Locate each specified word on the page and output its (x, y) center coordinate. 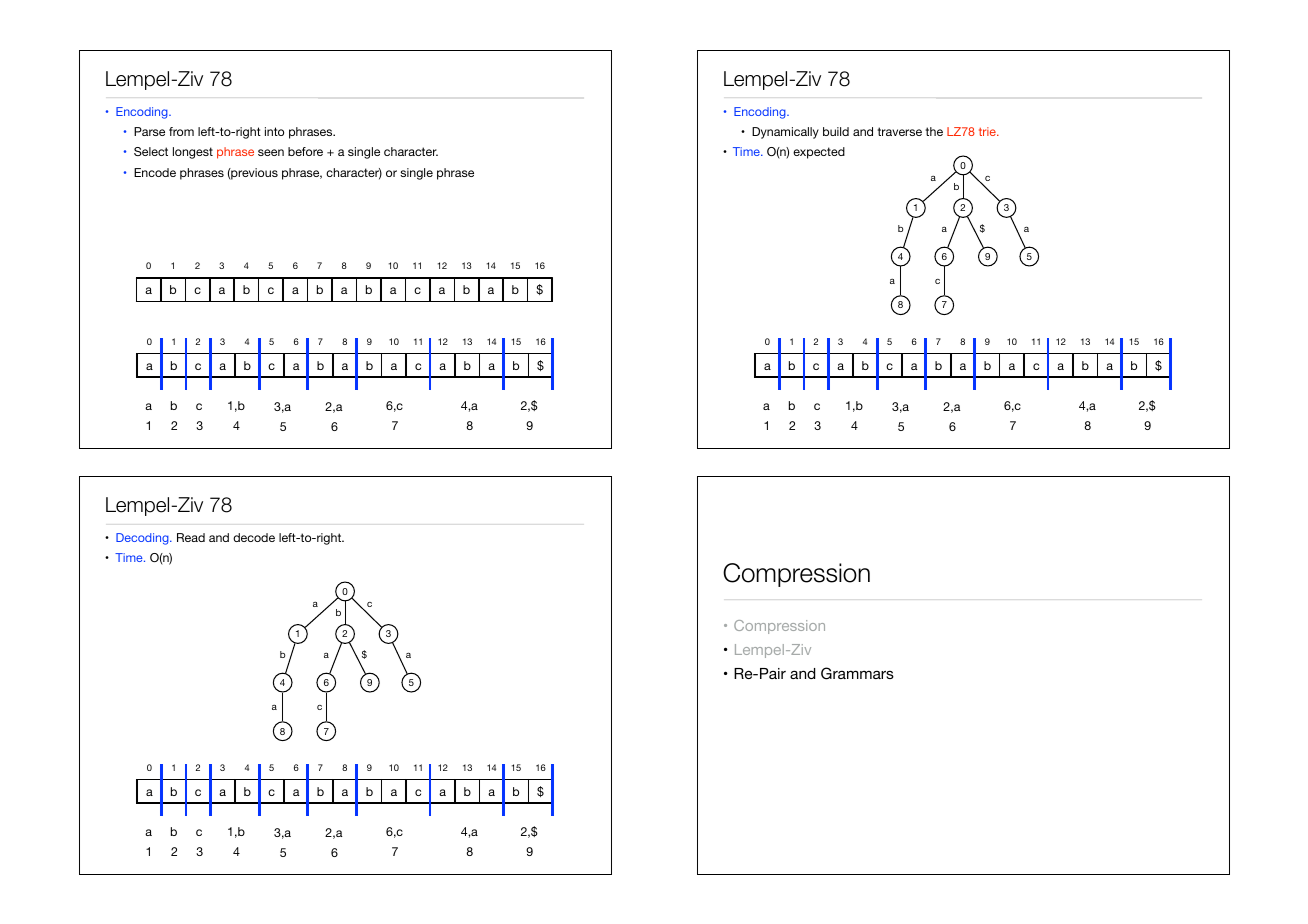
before (305, 151)
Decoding (143, 539)
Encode (155, 172)
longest (193, 153)
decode (254, 537)
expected (819, 153)
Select (151, 151)
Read (191, 537)
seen (271, 152)
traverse (899, 131)
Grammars (857, 673)
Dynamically (785, 133)
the (934, 131)
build (836, 131)
